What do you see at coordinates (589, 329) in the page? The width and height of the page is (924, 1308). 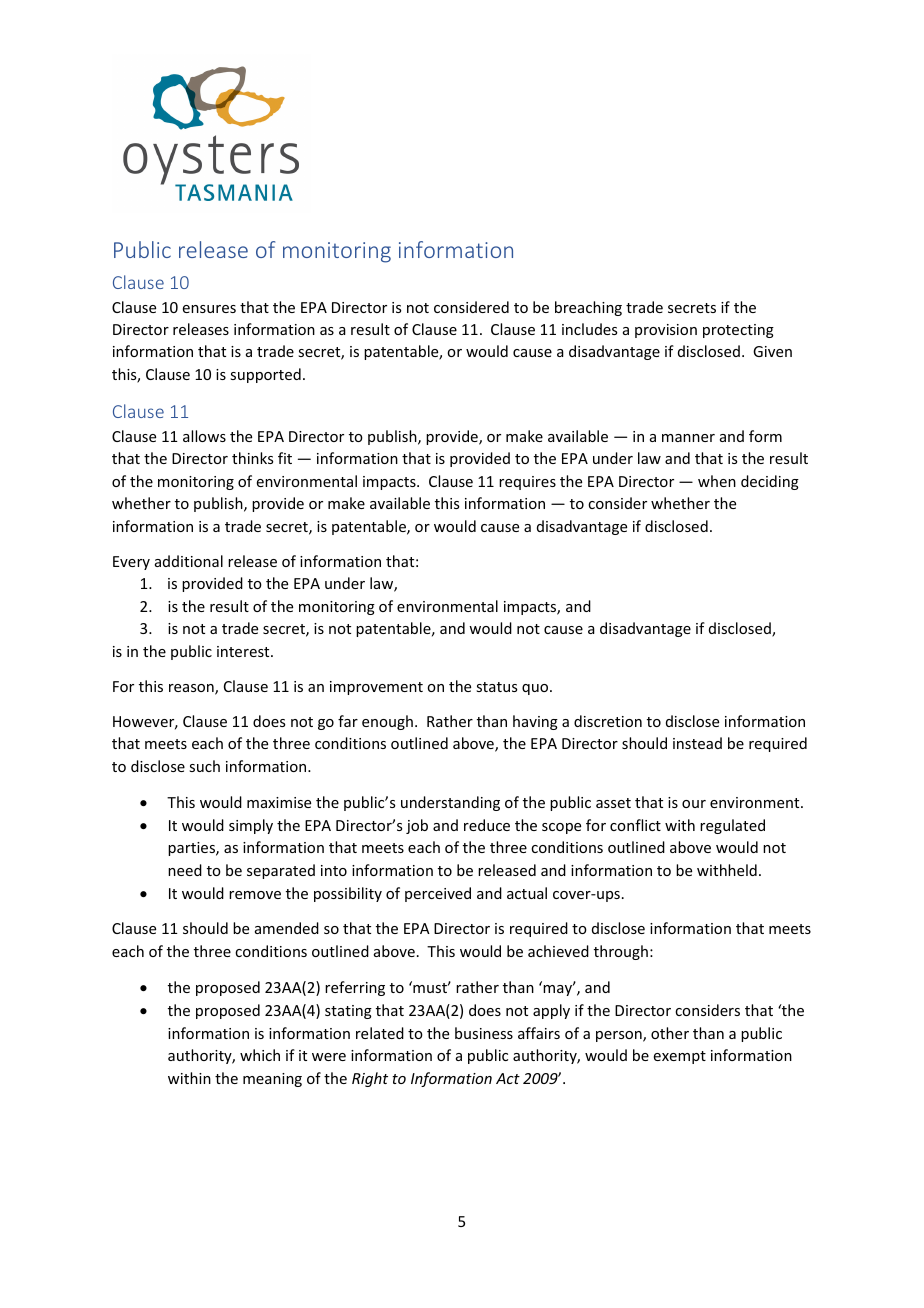 I see `includes` at bounding box center [589, 329].
